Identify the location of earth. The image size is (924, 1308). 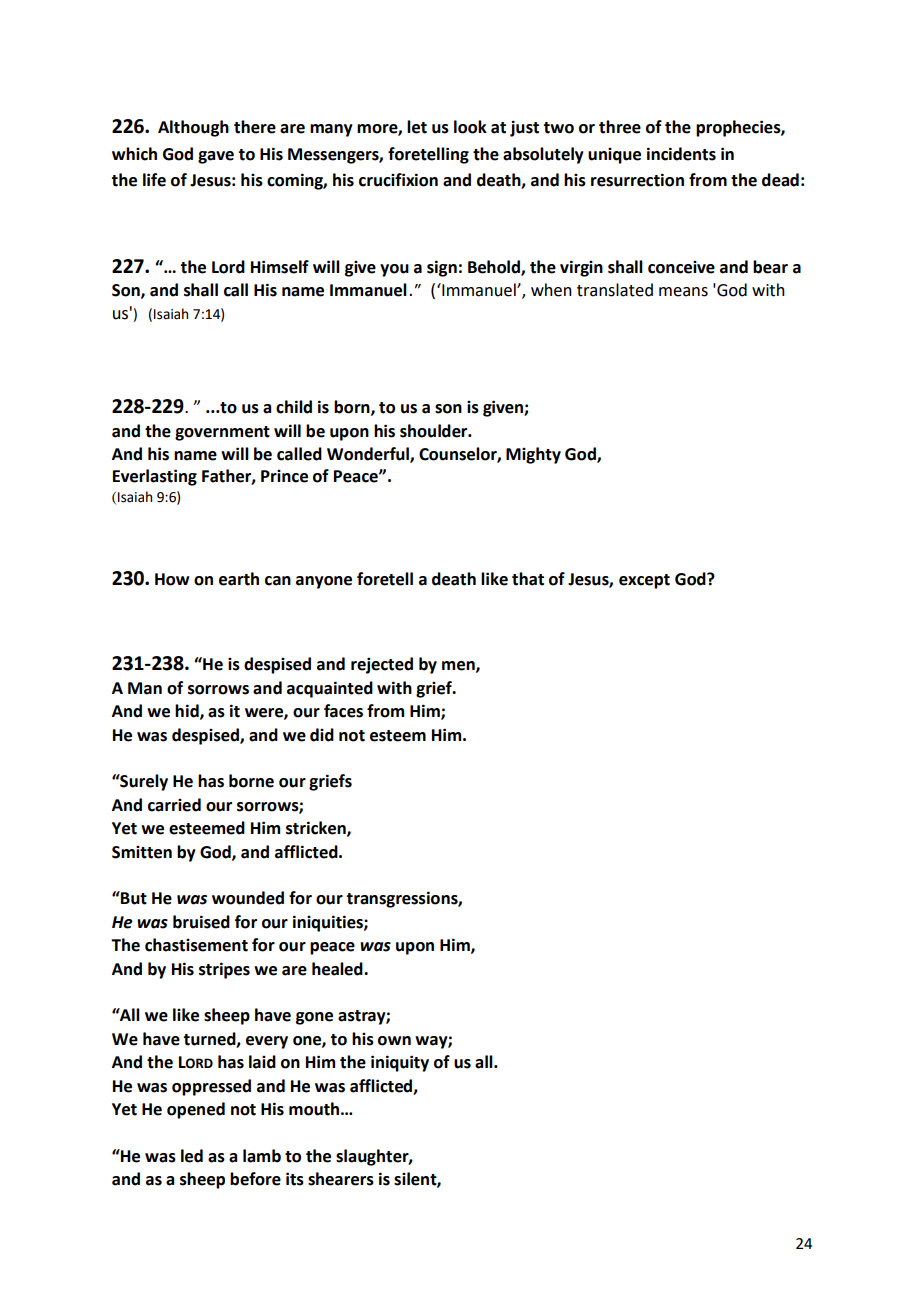
(239, 579).
